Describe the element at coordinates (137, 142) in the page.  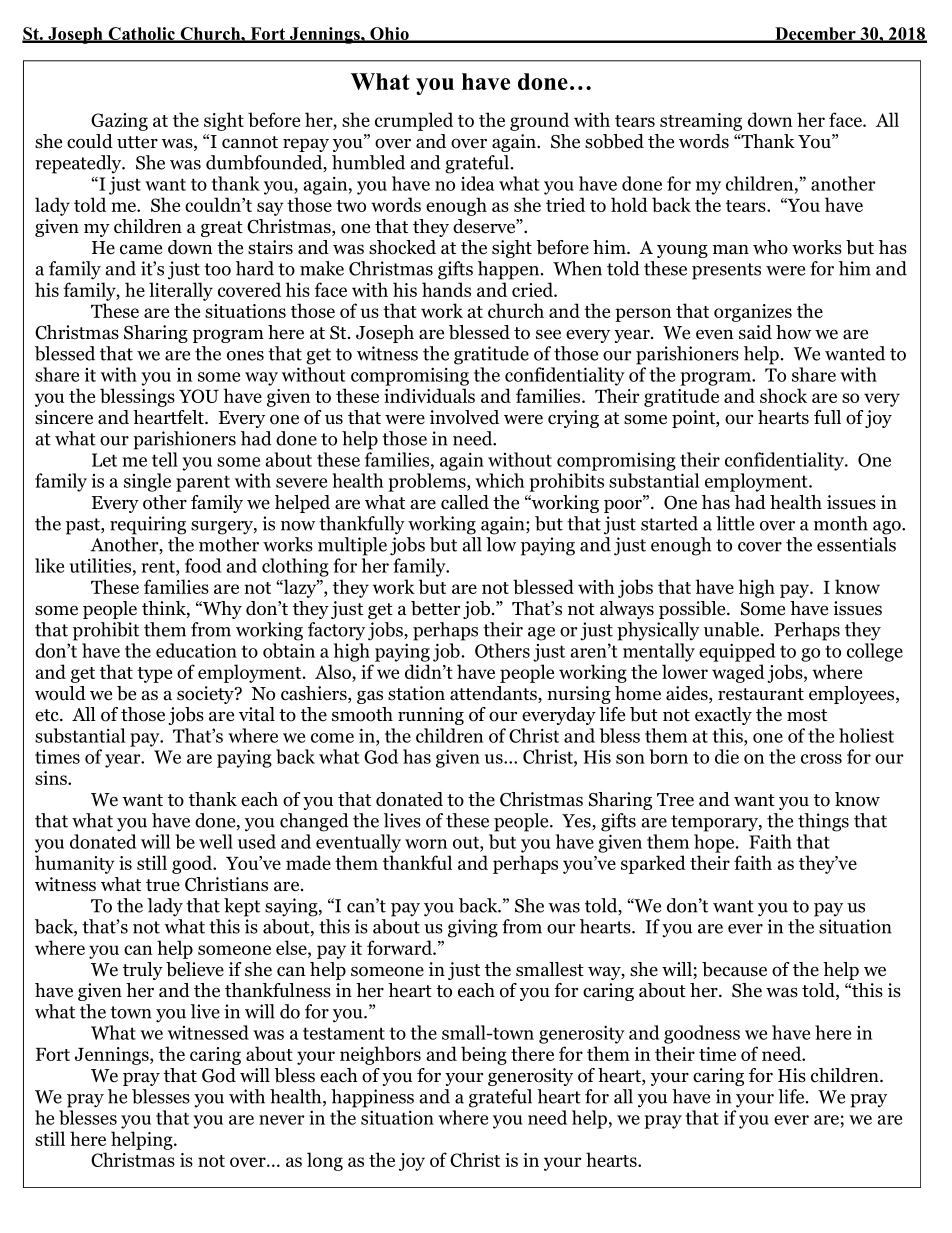
I see `utter` at that location.
